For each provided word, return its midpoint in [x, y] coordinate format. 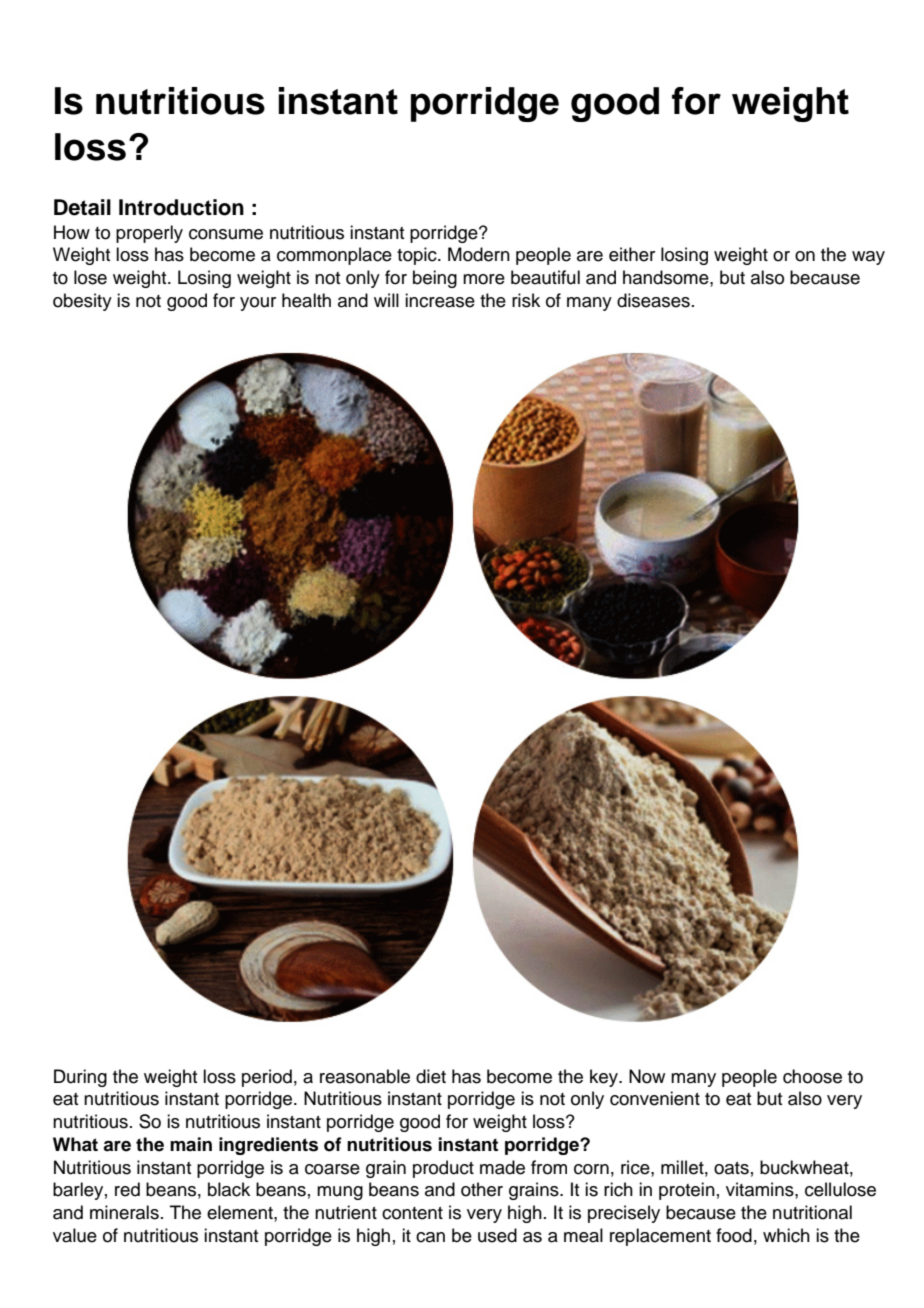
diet [431, 1076]
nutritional [812, 1212]
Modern [479, 254]
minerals [124, 1212]
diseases [653, 300]
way [868, 258]
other [482, 1189]
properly [149, 234]
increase [440, 300]
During [80, 1078]
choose [812, 1076]
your [258, 304]
